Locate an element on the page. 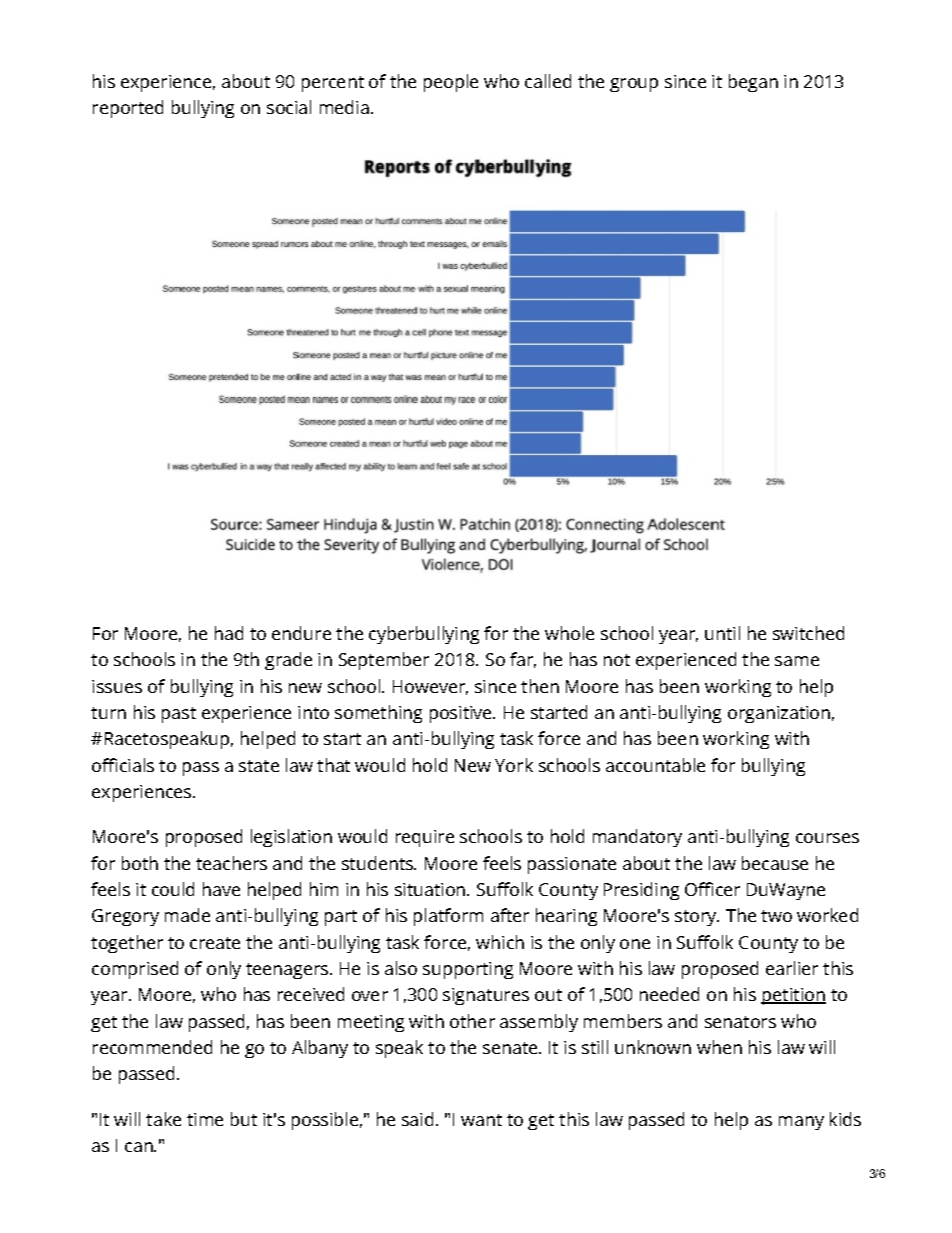 The width and height of the image is (952, 1233). reported is located at coordinates (128, 109).
